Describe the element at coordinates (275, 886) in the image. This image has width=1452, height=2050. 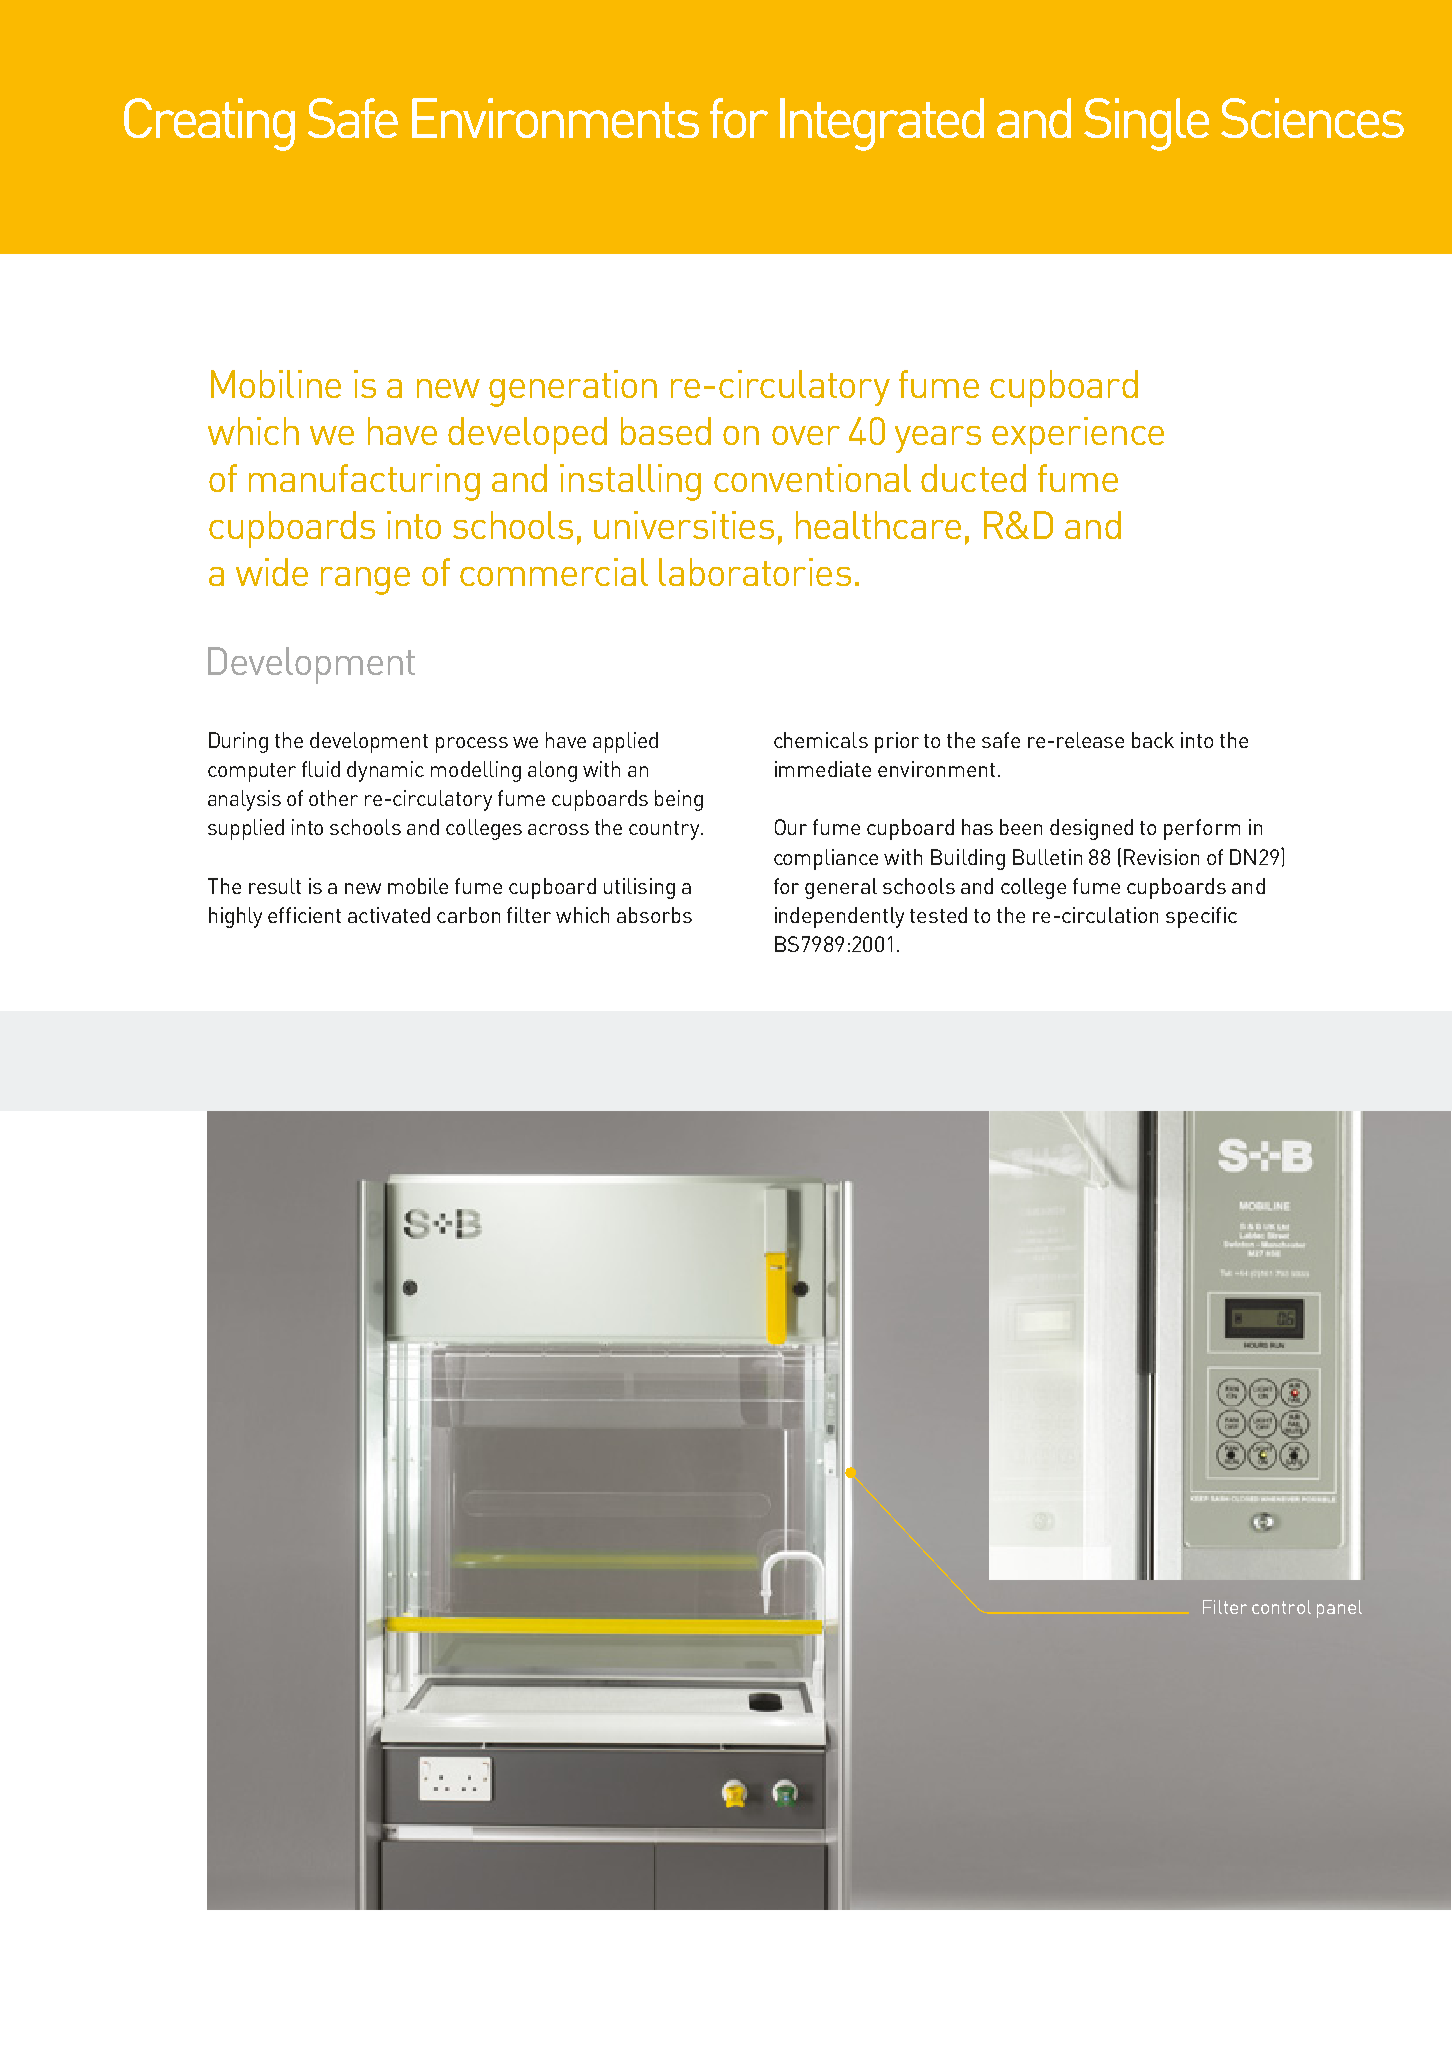
I see `result` at that location.
